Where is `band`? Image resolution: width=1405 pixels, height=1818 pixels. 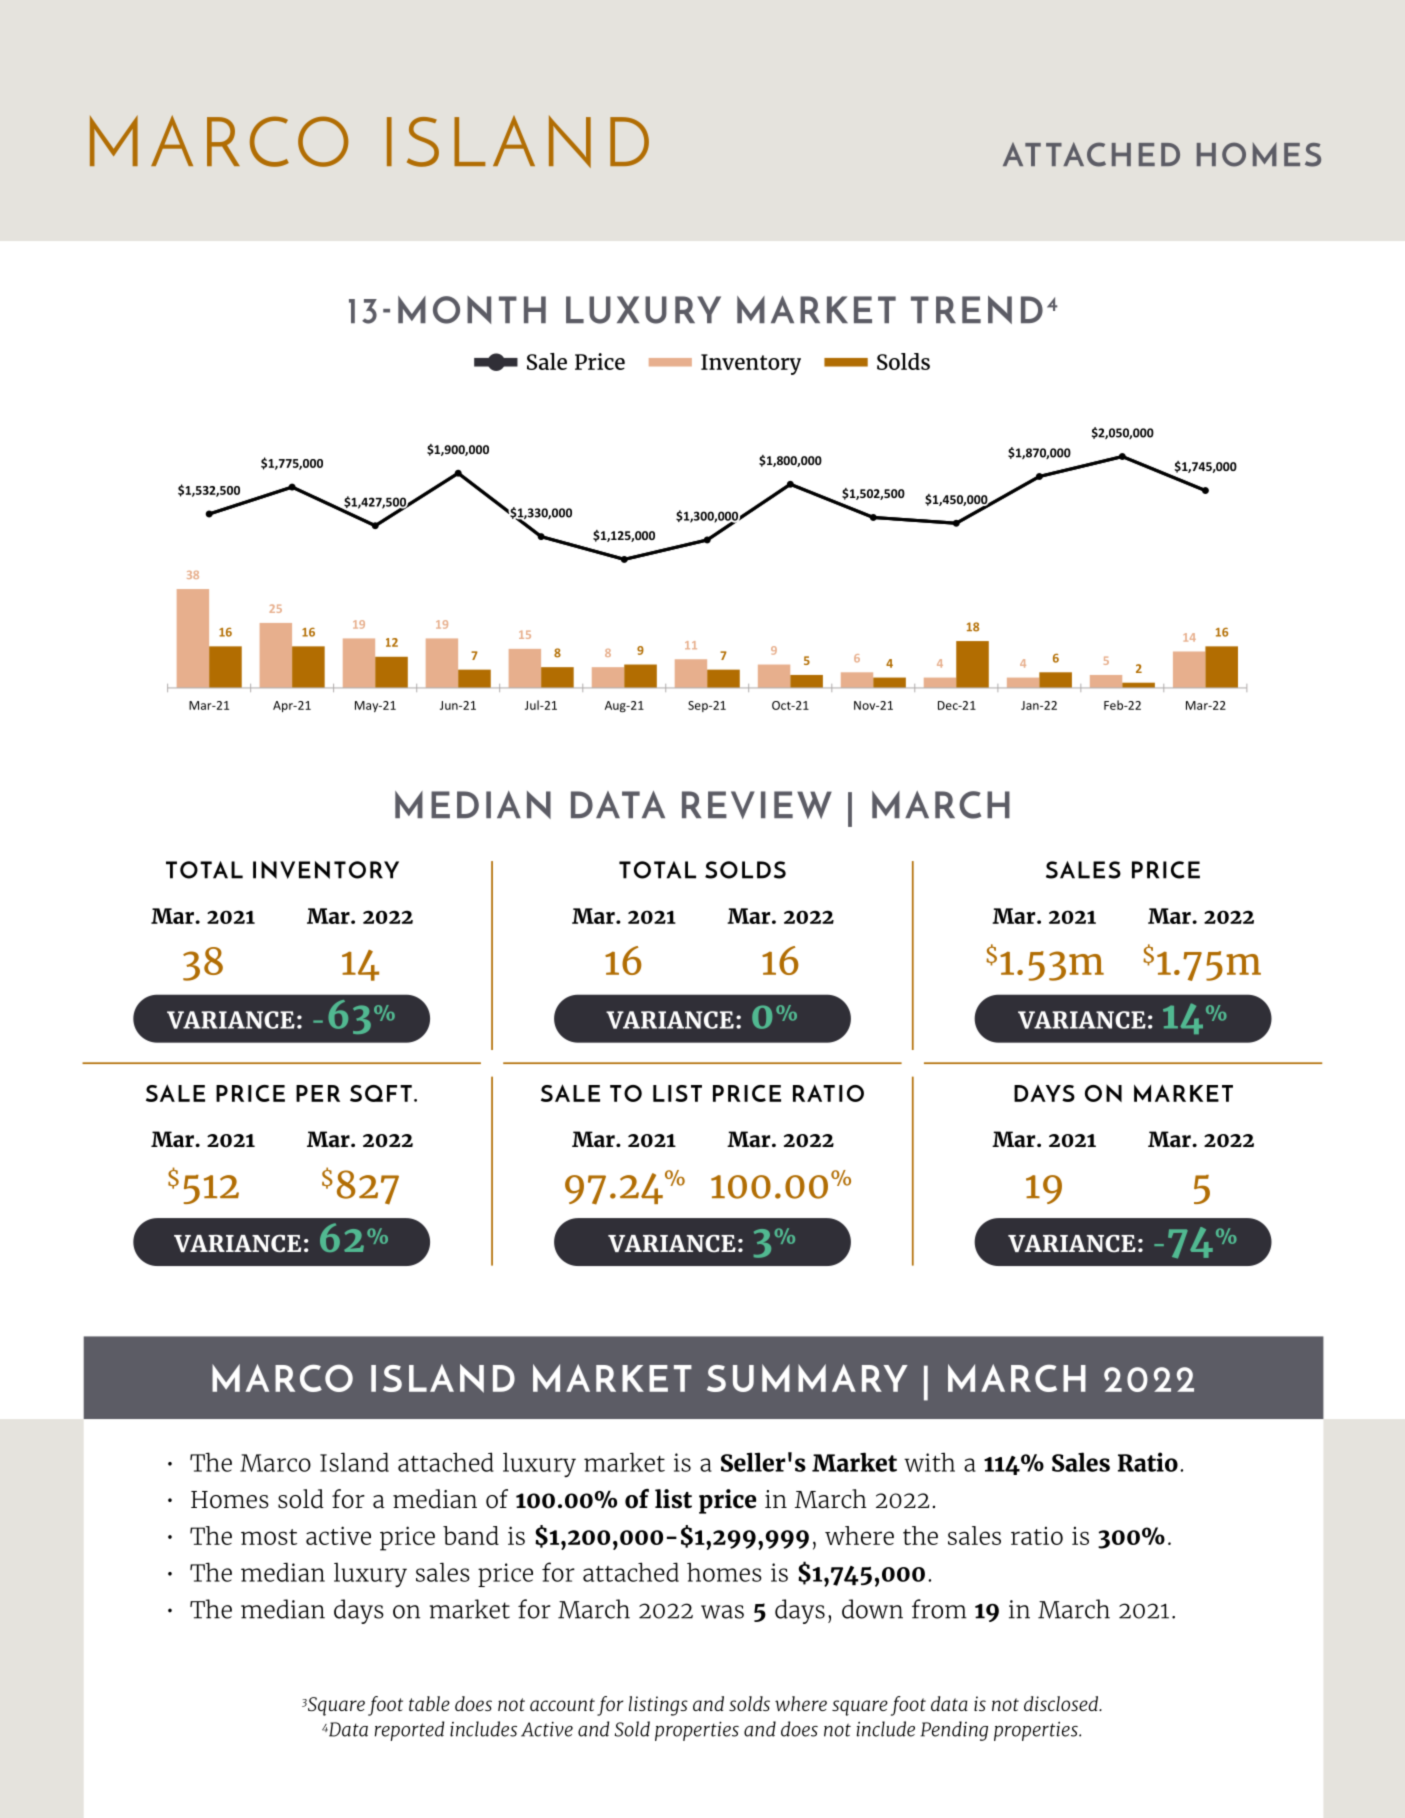 band is located at coordinates (471, 1535).
